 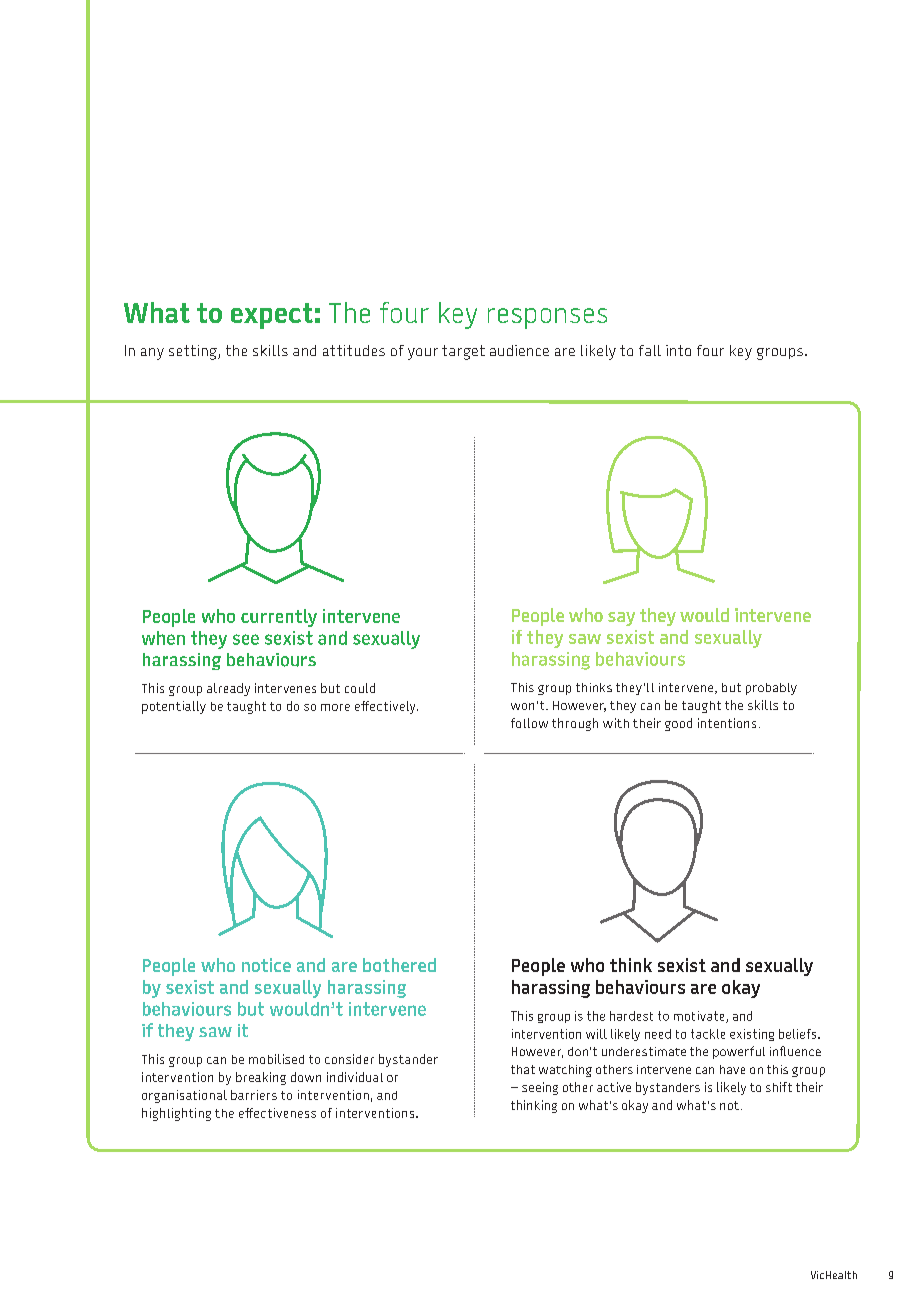 I want to click on probably, so click(x=771, y=689).
